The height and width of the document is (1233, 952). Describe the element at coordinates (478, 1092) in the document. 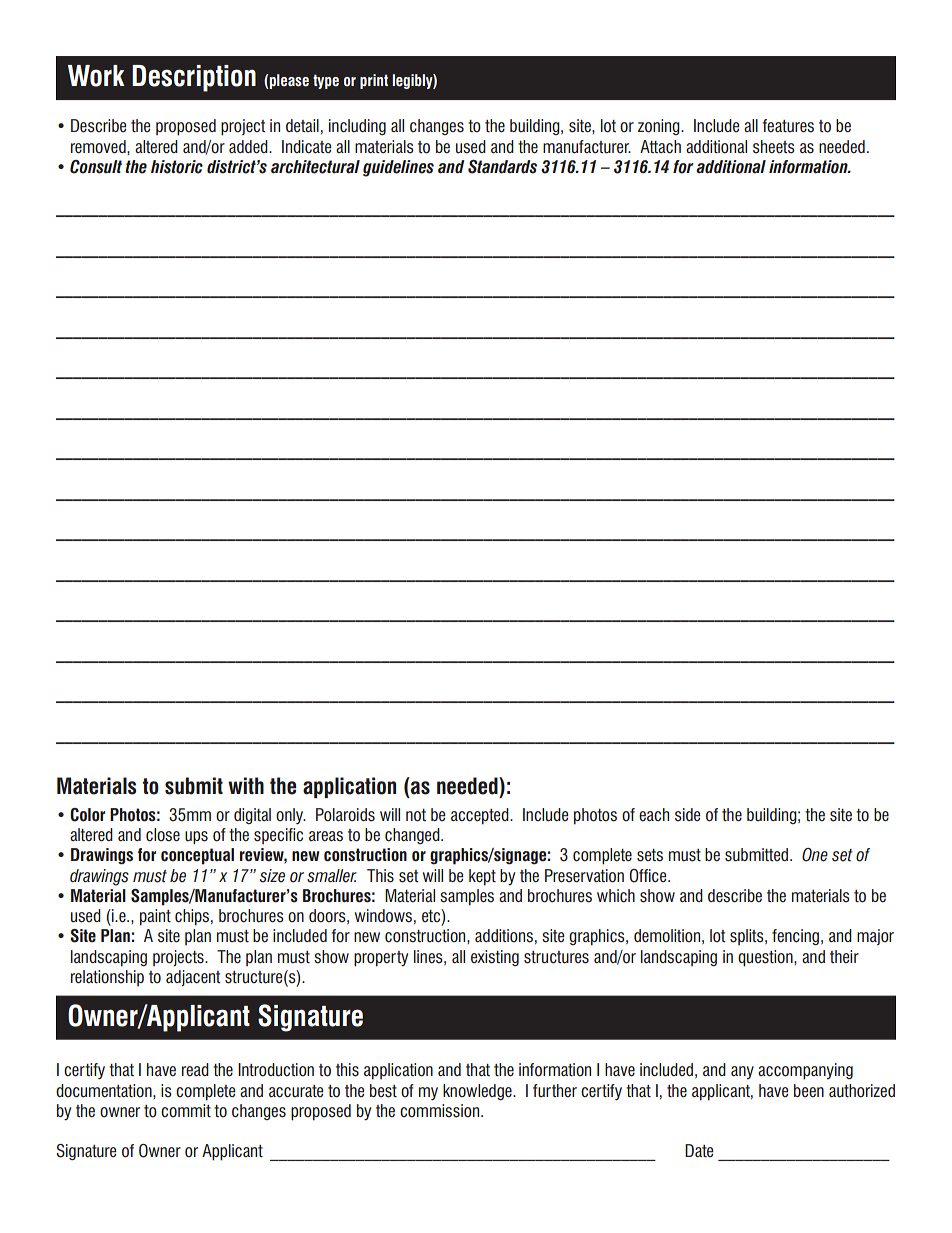

I see `knowledge` at that location.
